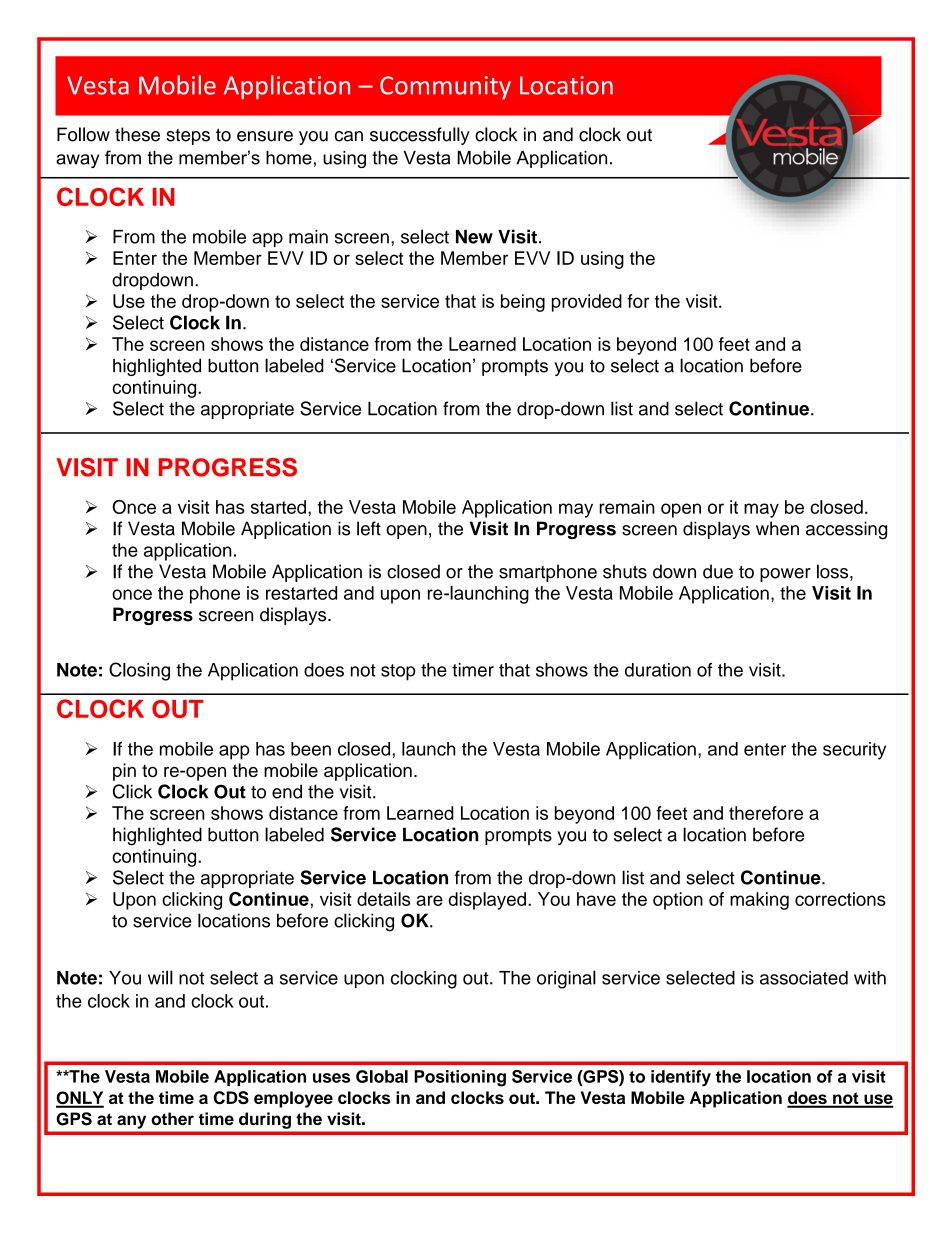 The height and width of the page is (1233, 952). Describe the element at coordinates (777, 528) in the page. I see `when` at that location.
